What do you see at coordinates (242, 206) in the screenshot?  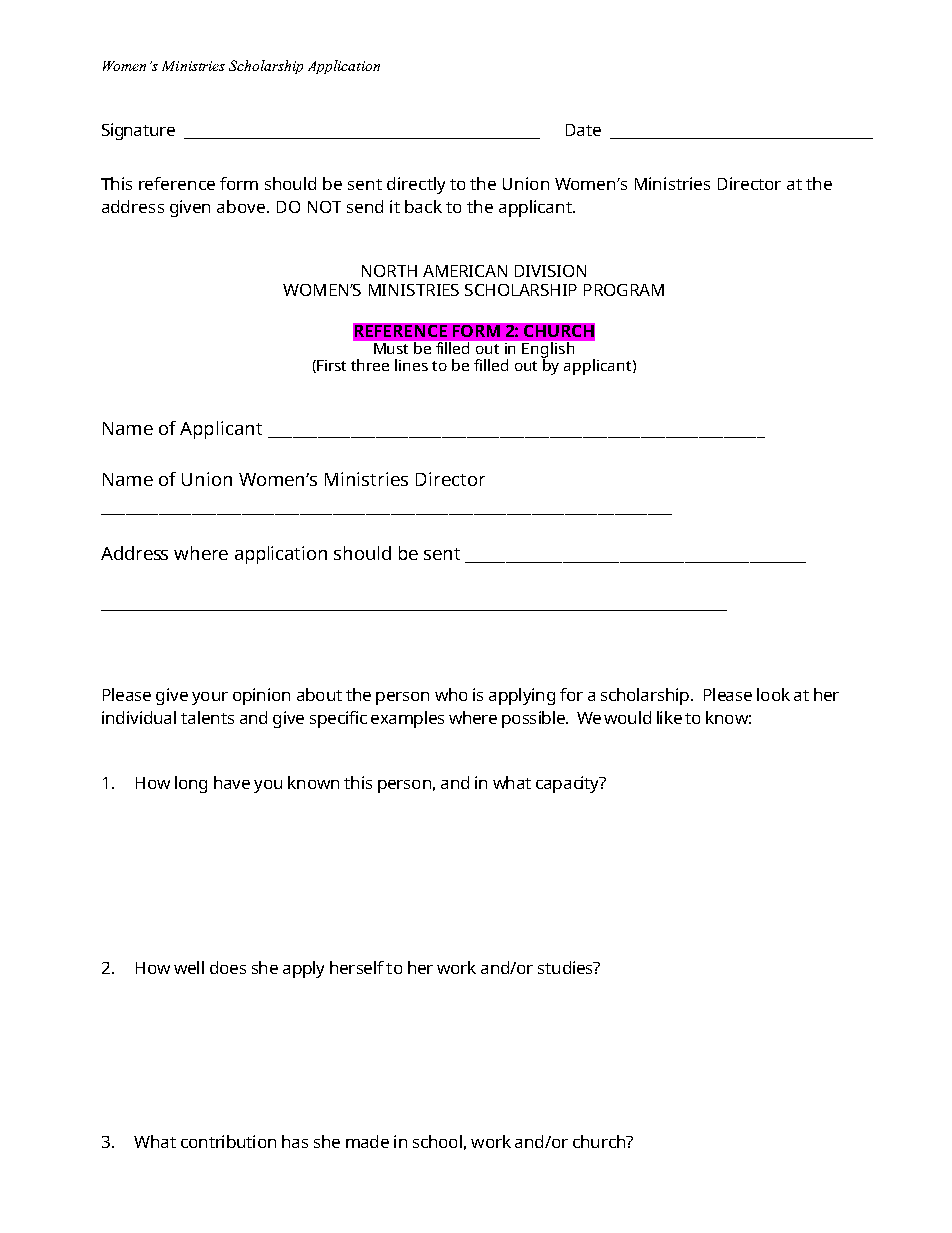 I see `above` at bounding box center [242, 206].
